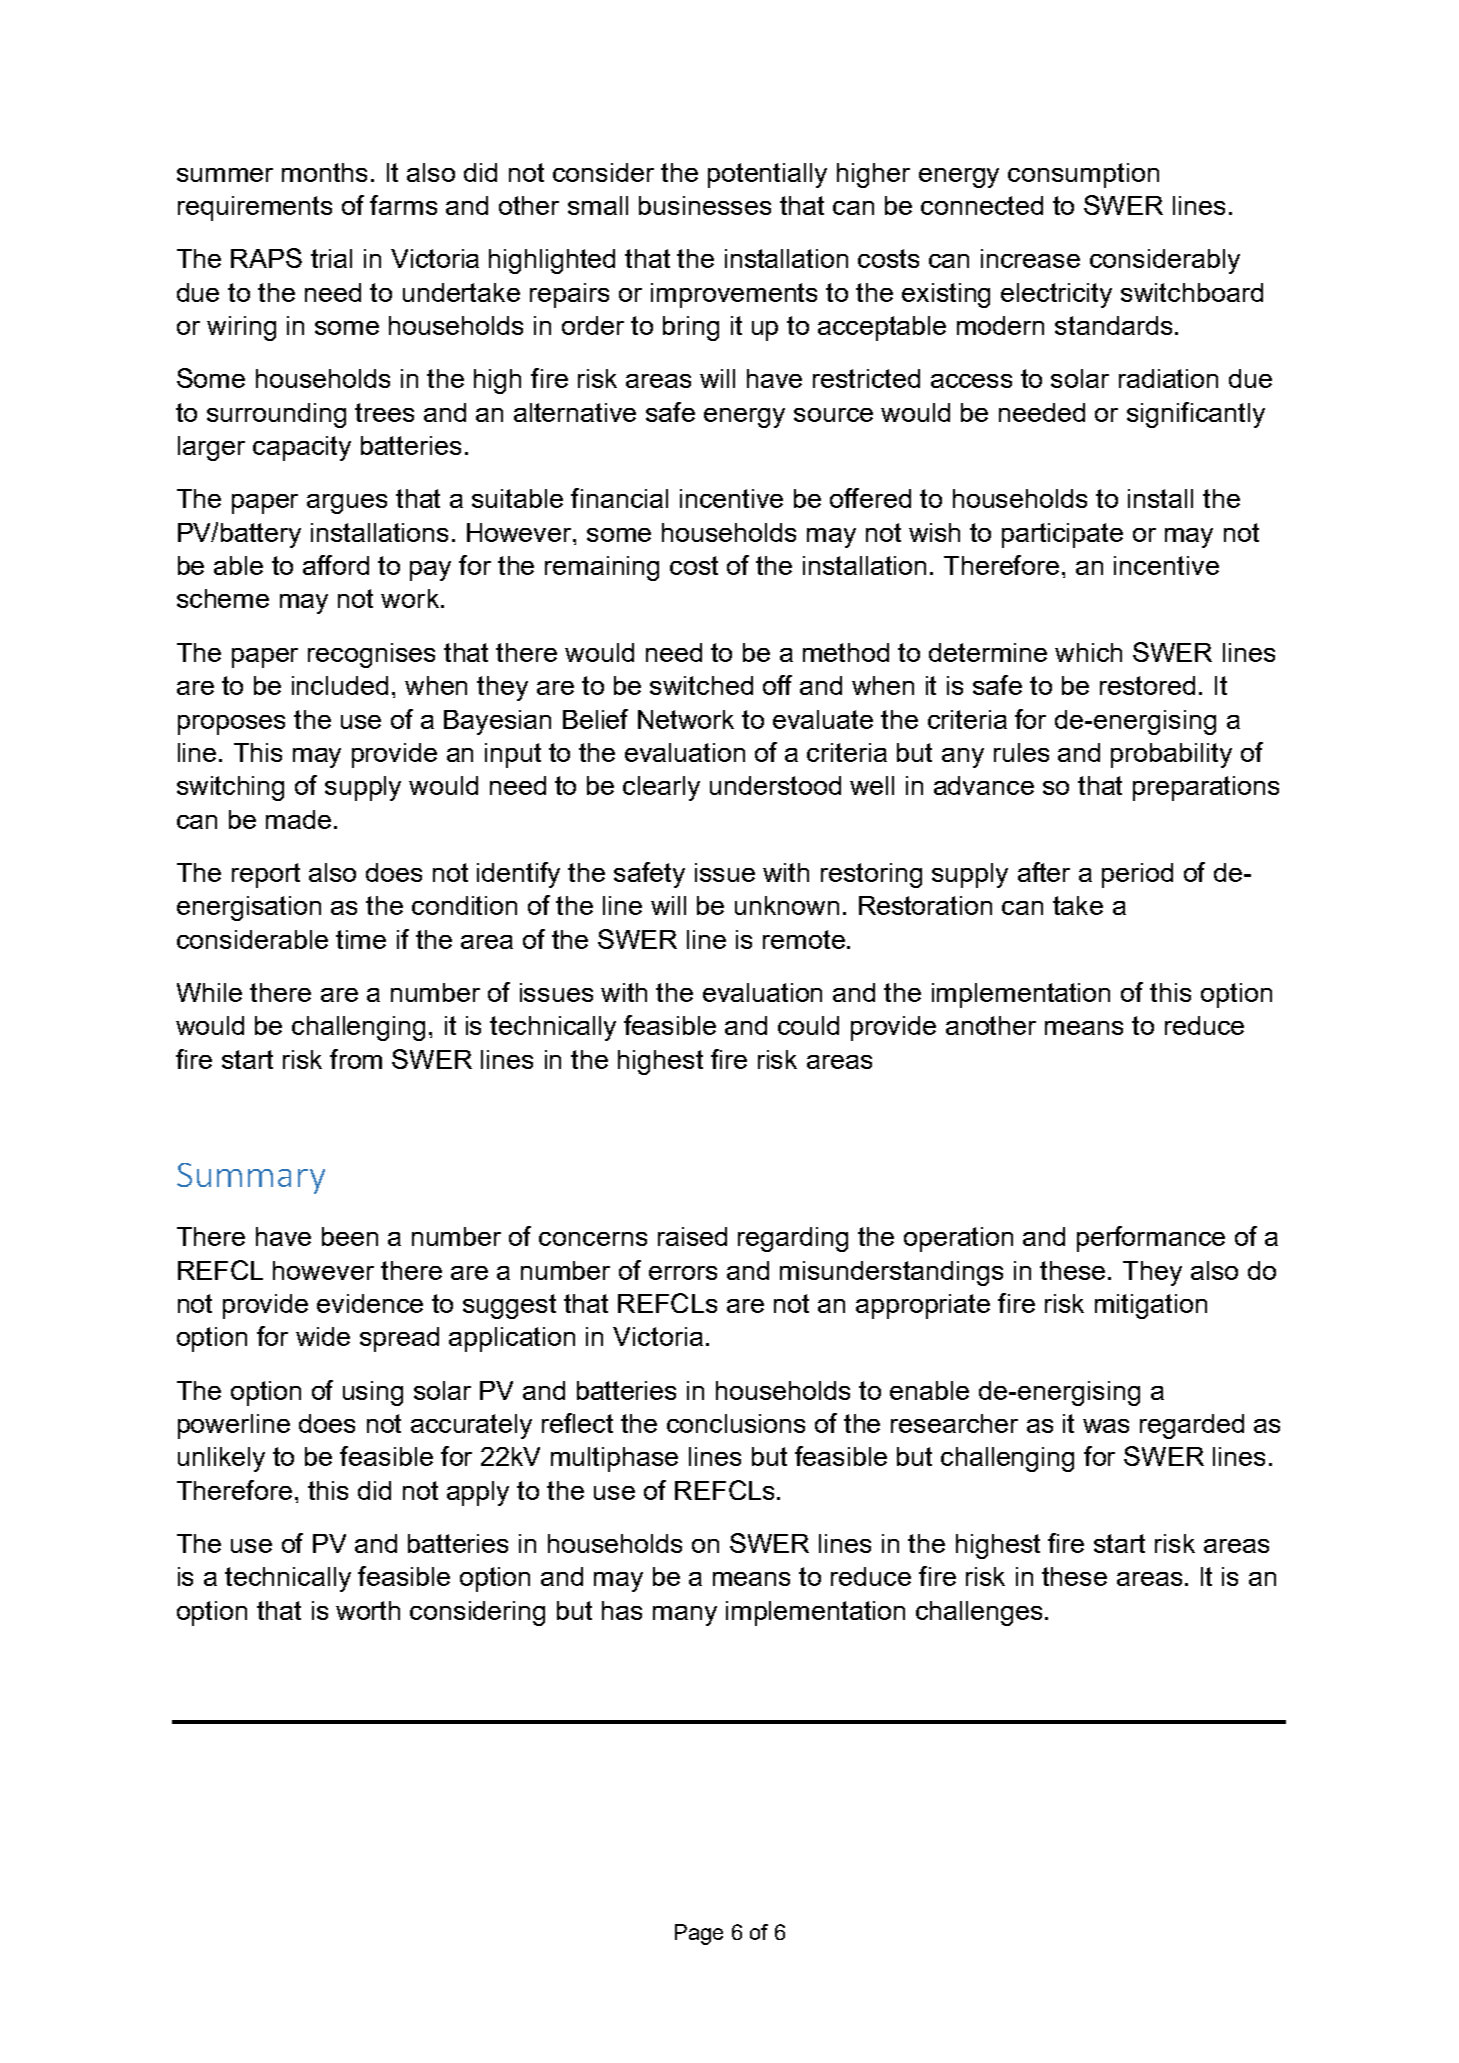 This document has height=2063, width=1459. What do you see at coordinates (661, 788) in the document?
I see `clearly` at bounding box center [661, 788].
